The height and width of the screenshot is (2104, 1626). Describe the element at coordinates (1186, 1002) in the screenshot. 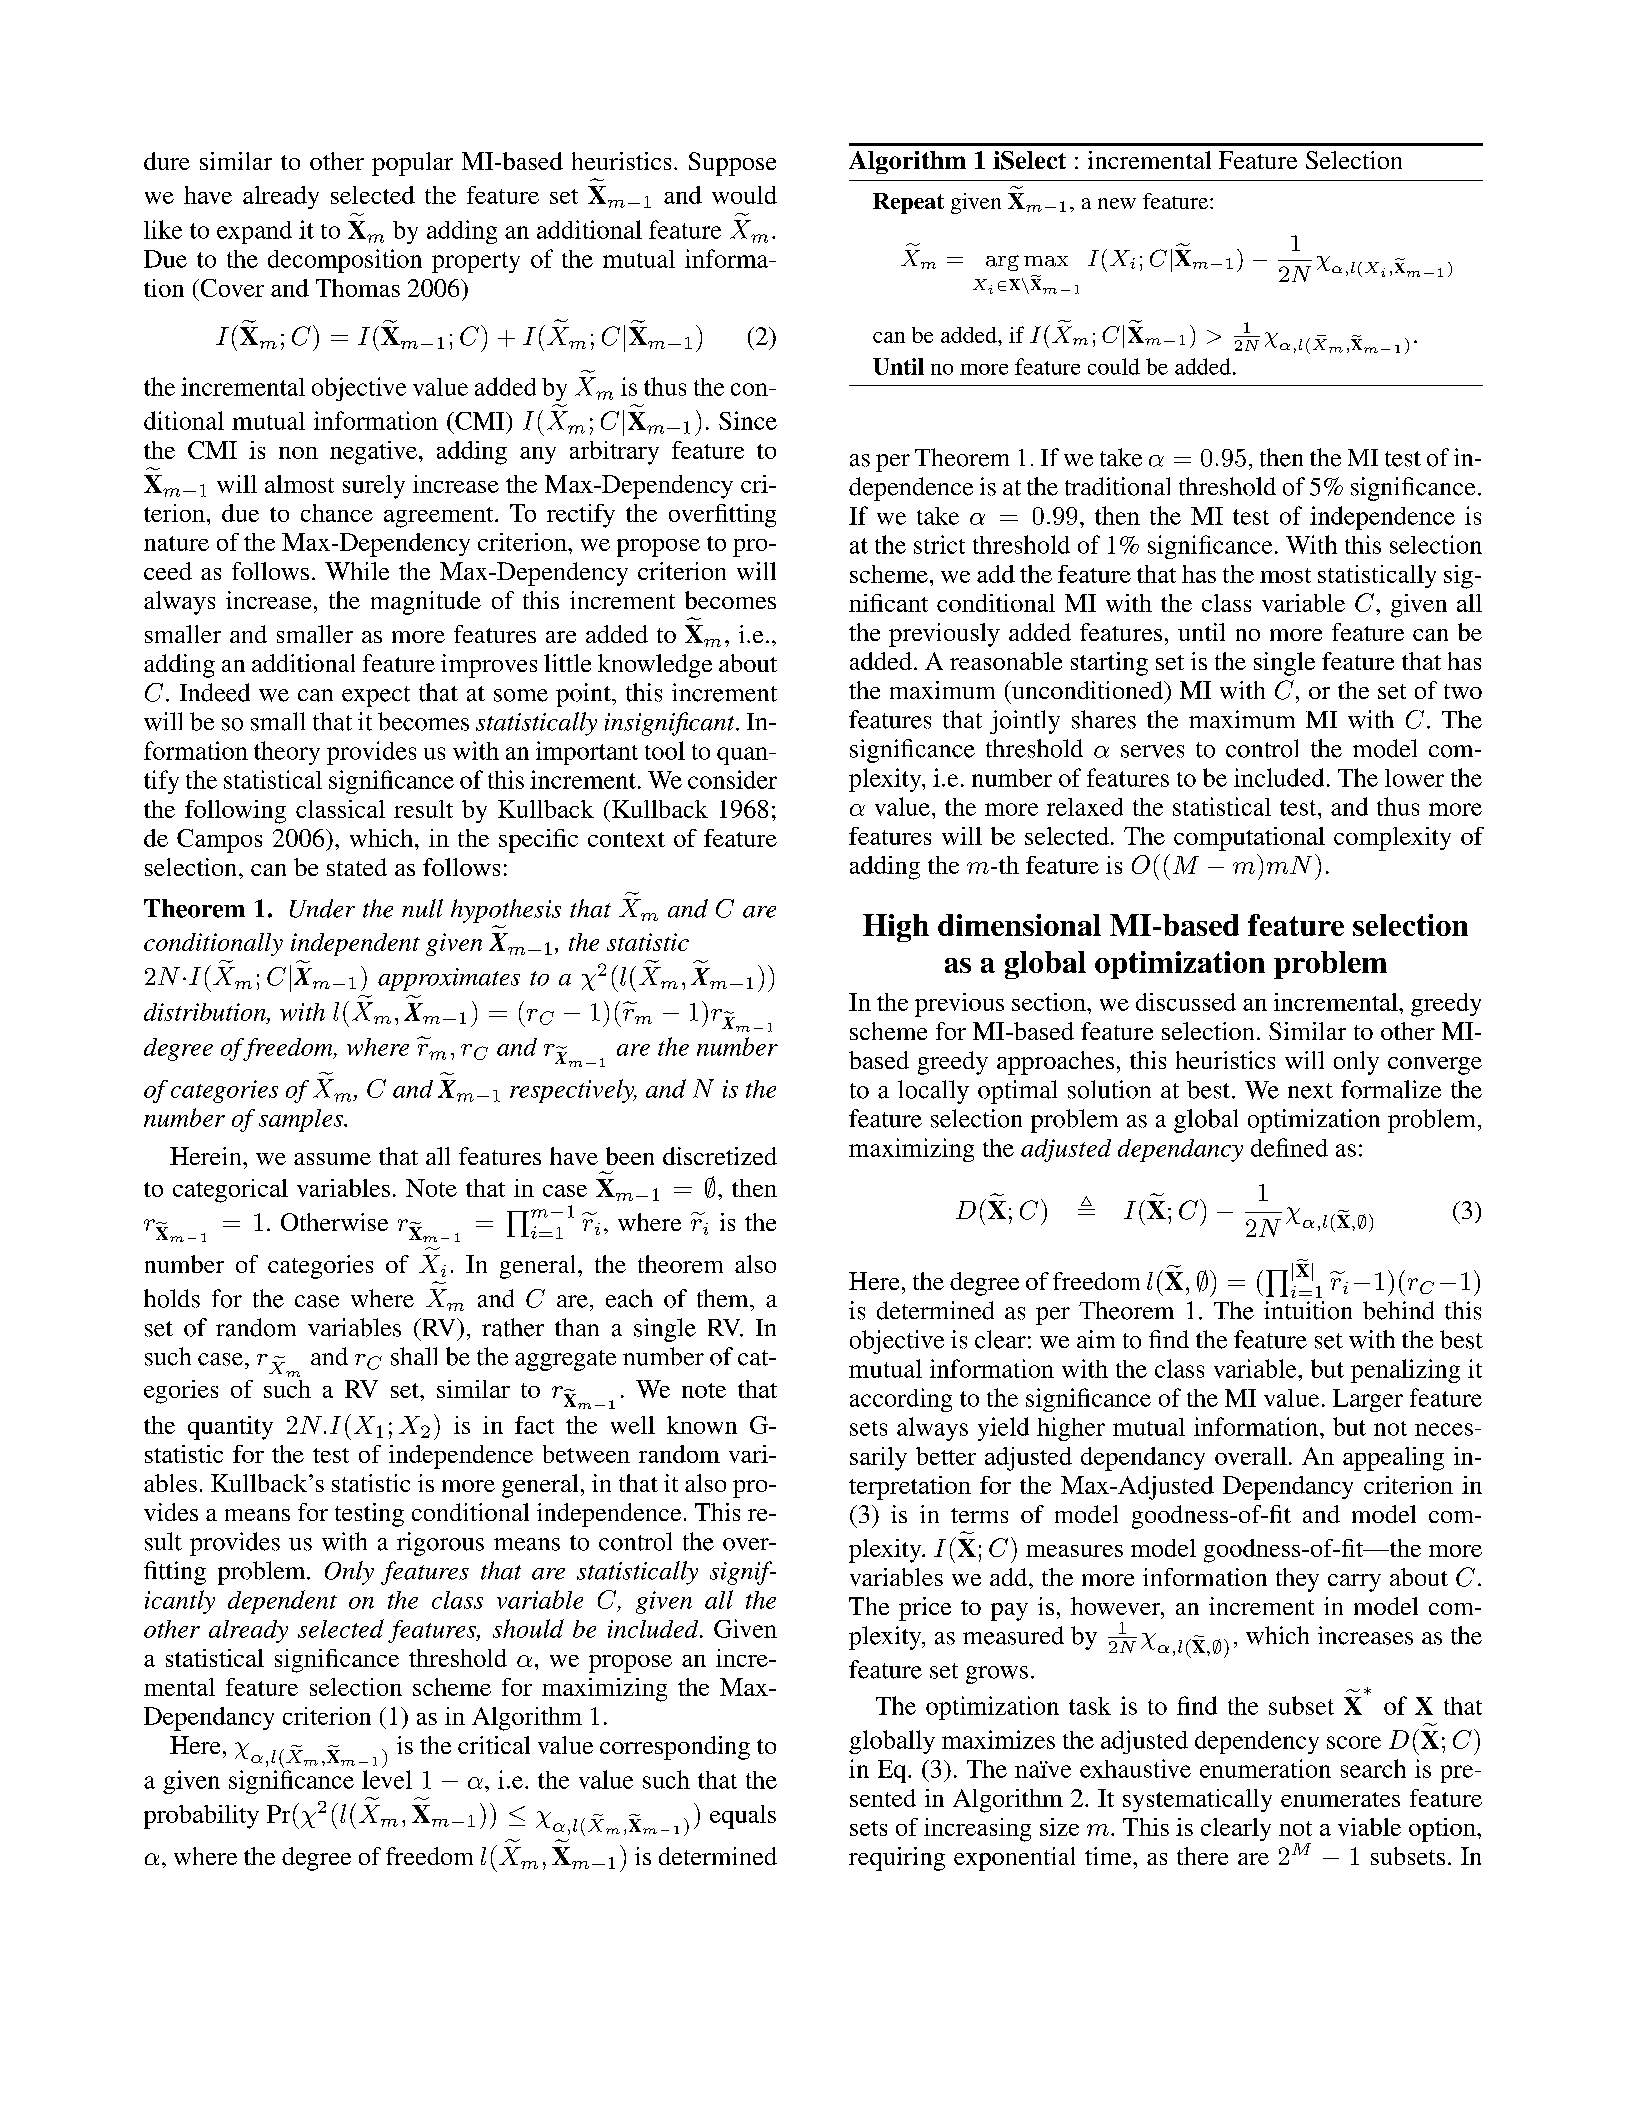

I see `discussed` at that location.
